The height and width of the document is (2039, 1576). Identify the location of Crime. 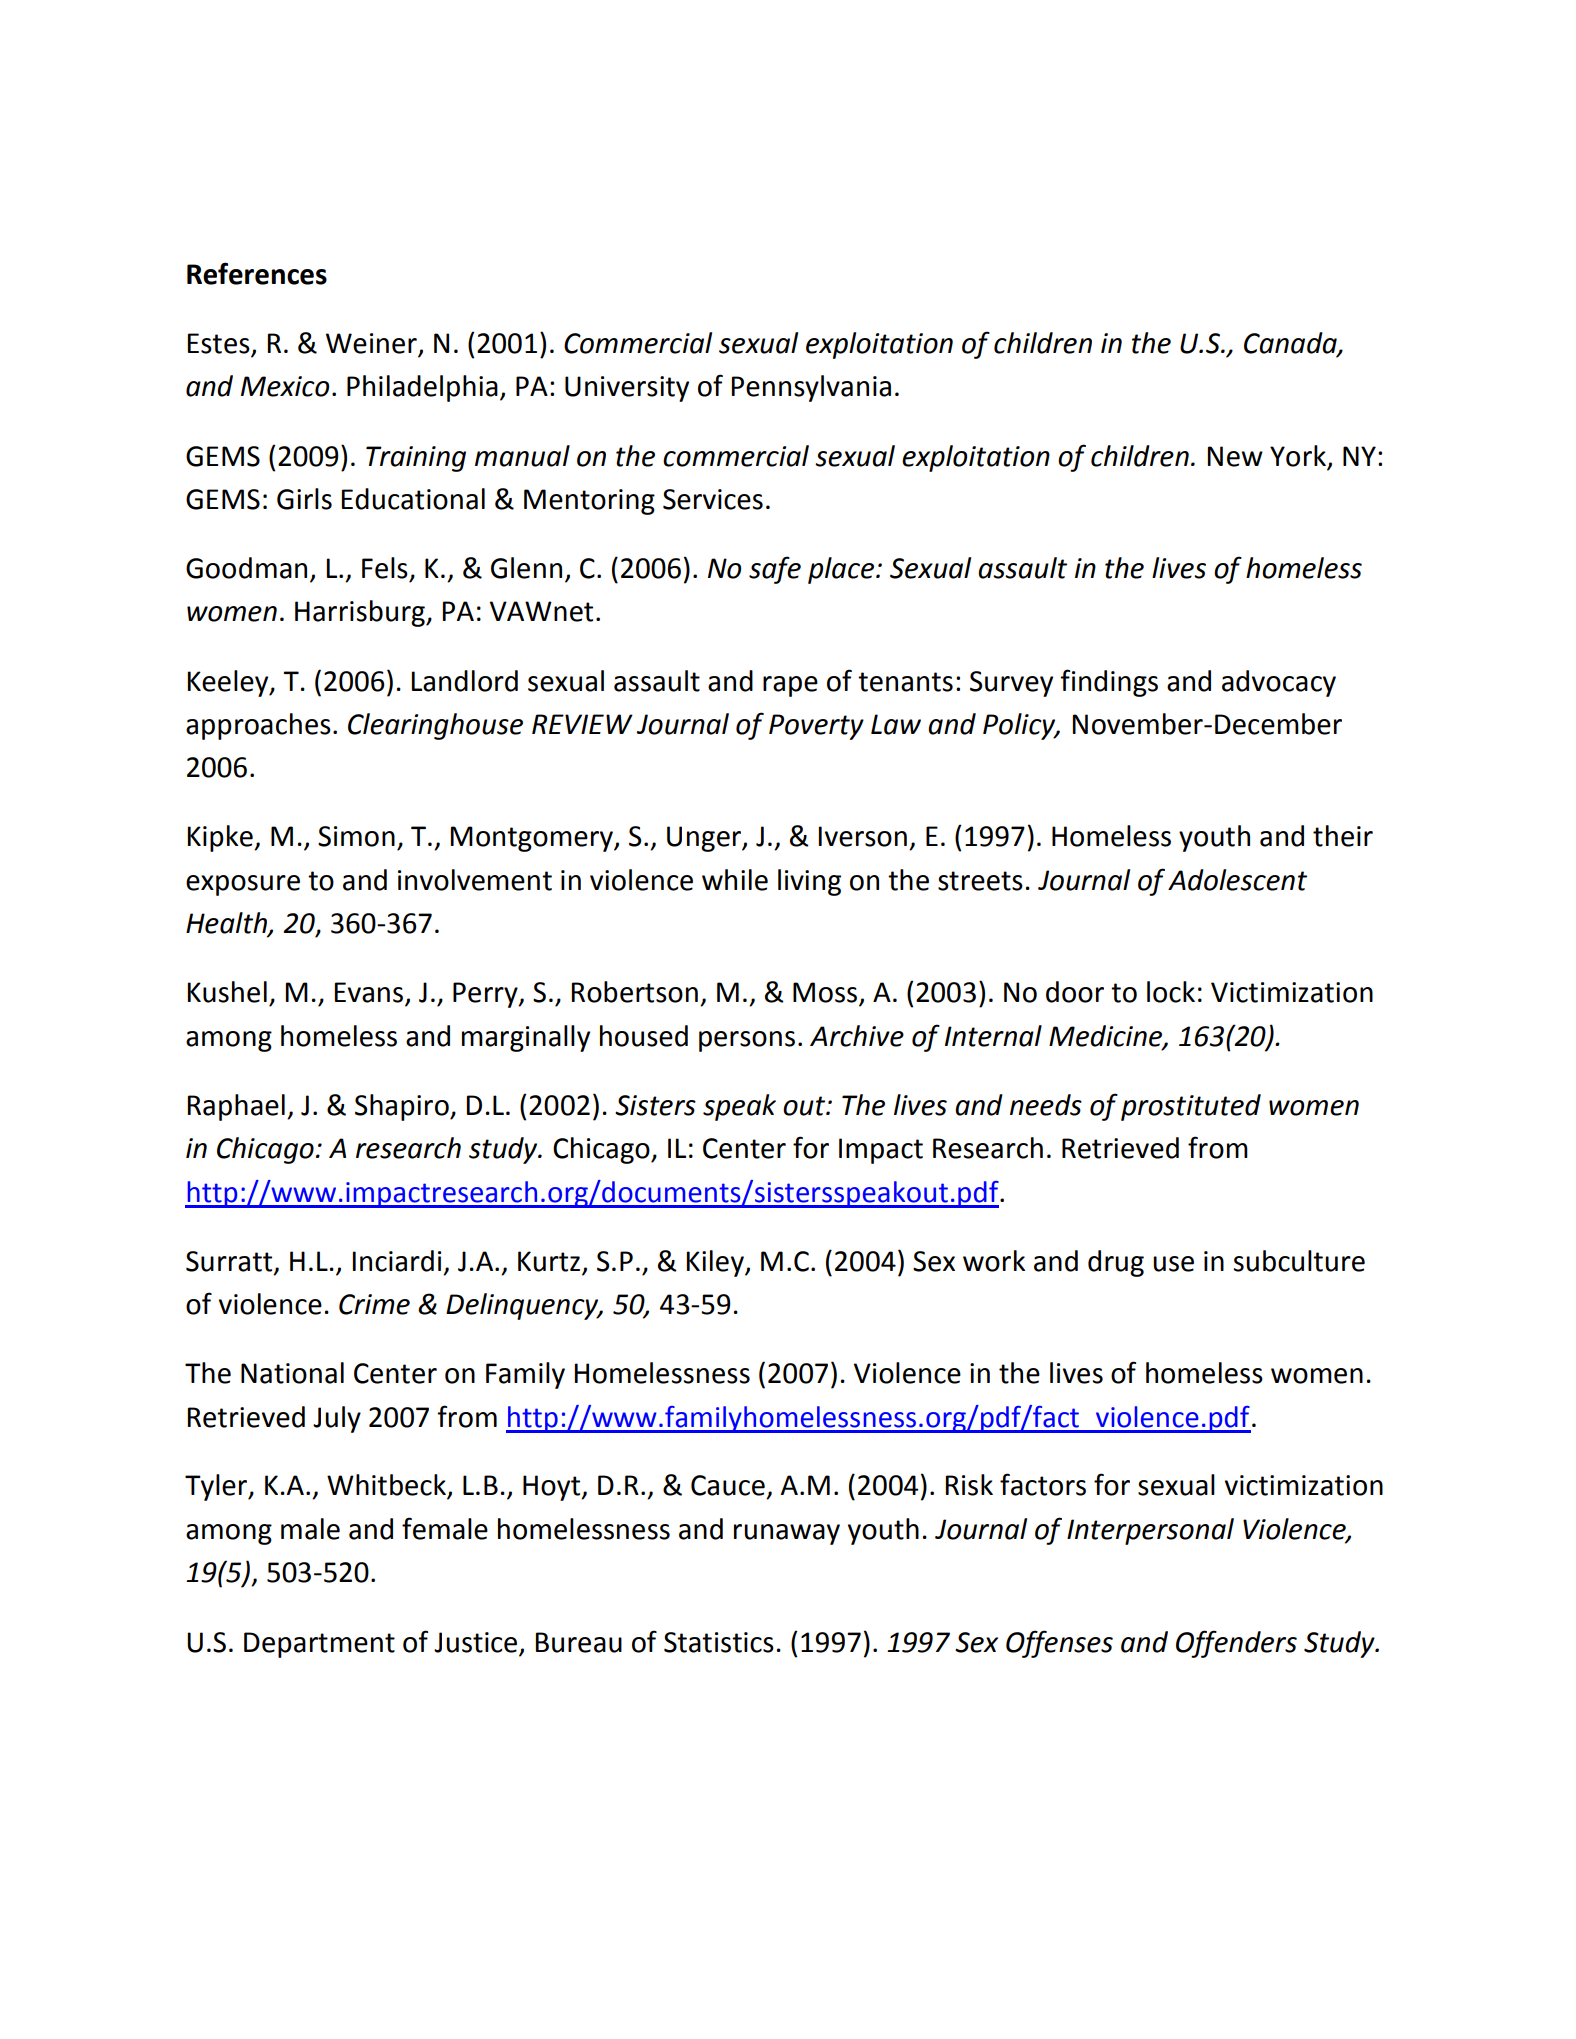
(374, 1304).
